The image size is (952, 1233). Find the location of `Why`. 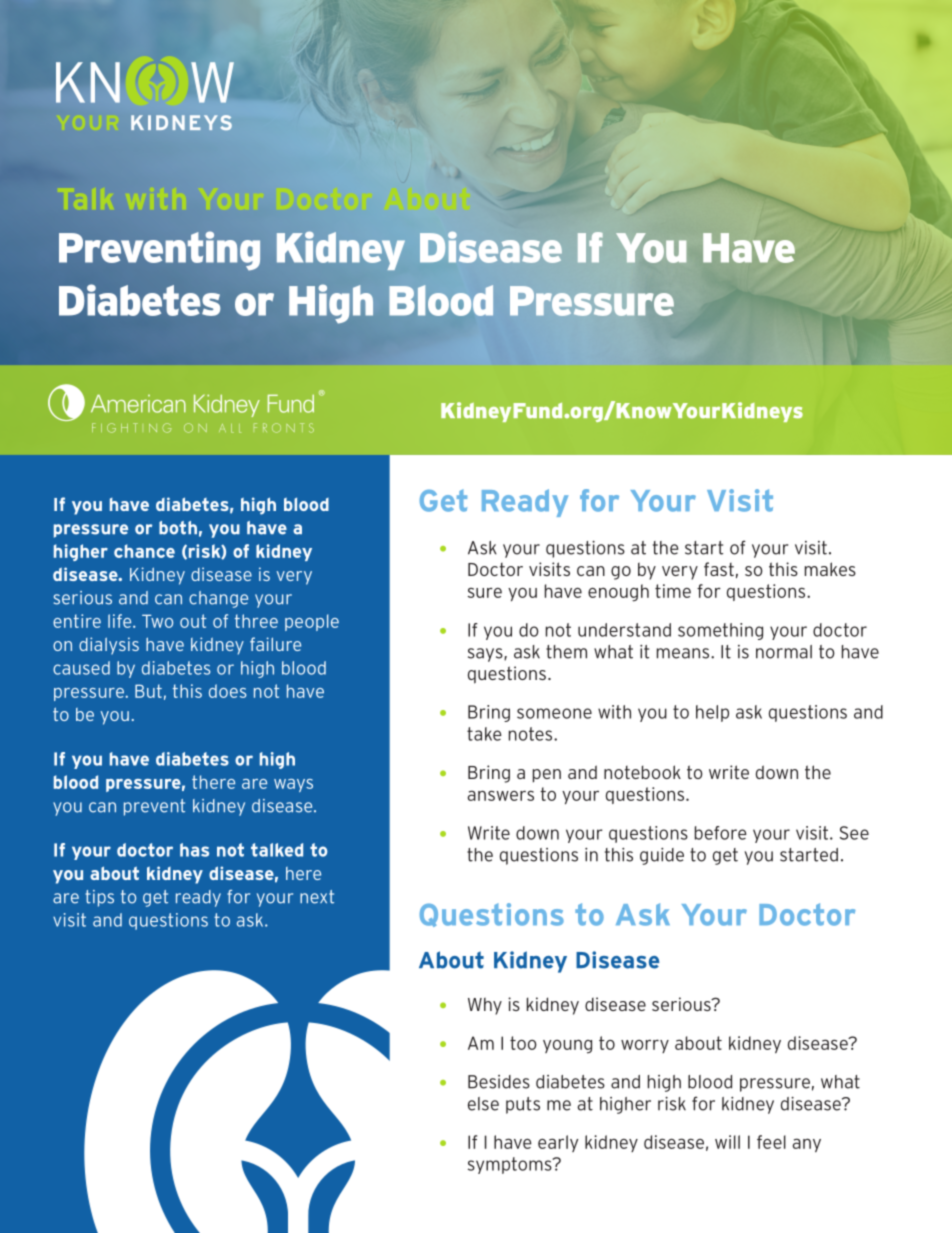

Why is located at coordinates (485, 1006).
